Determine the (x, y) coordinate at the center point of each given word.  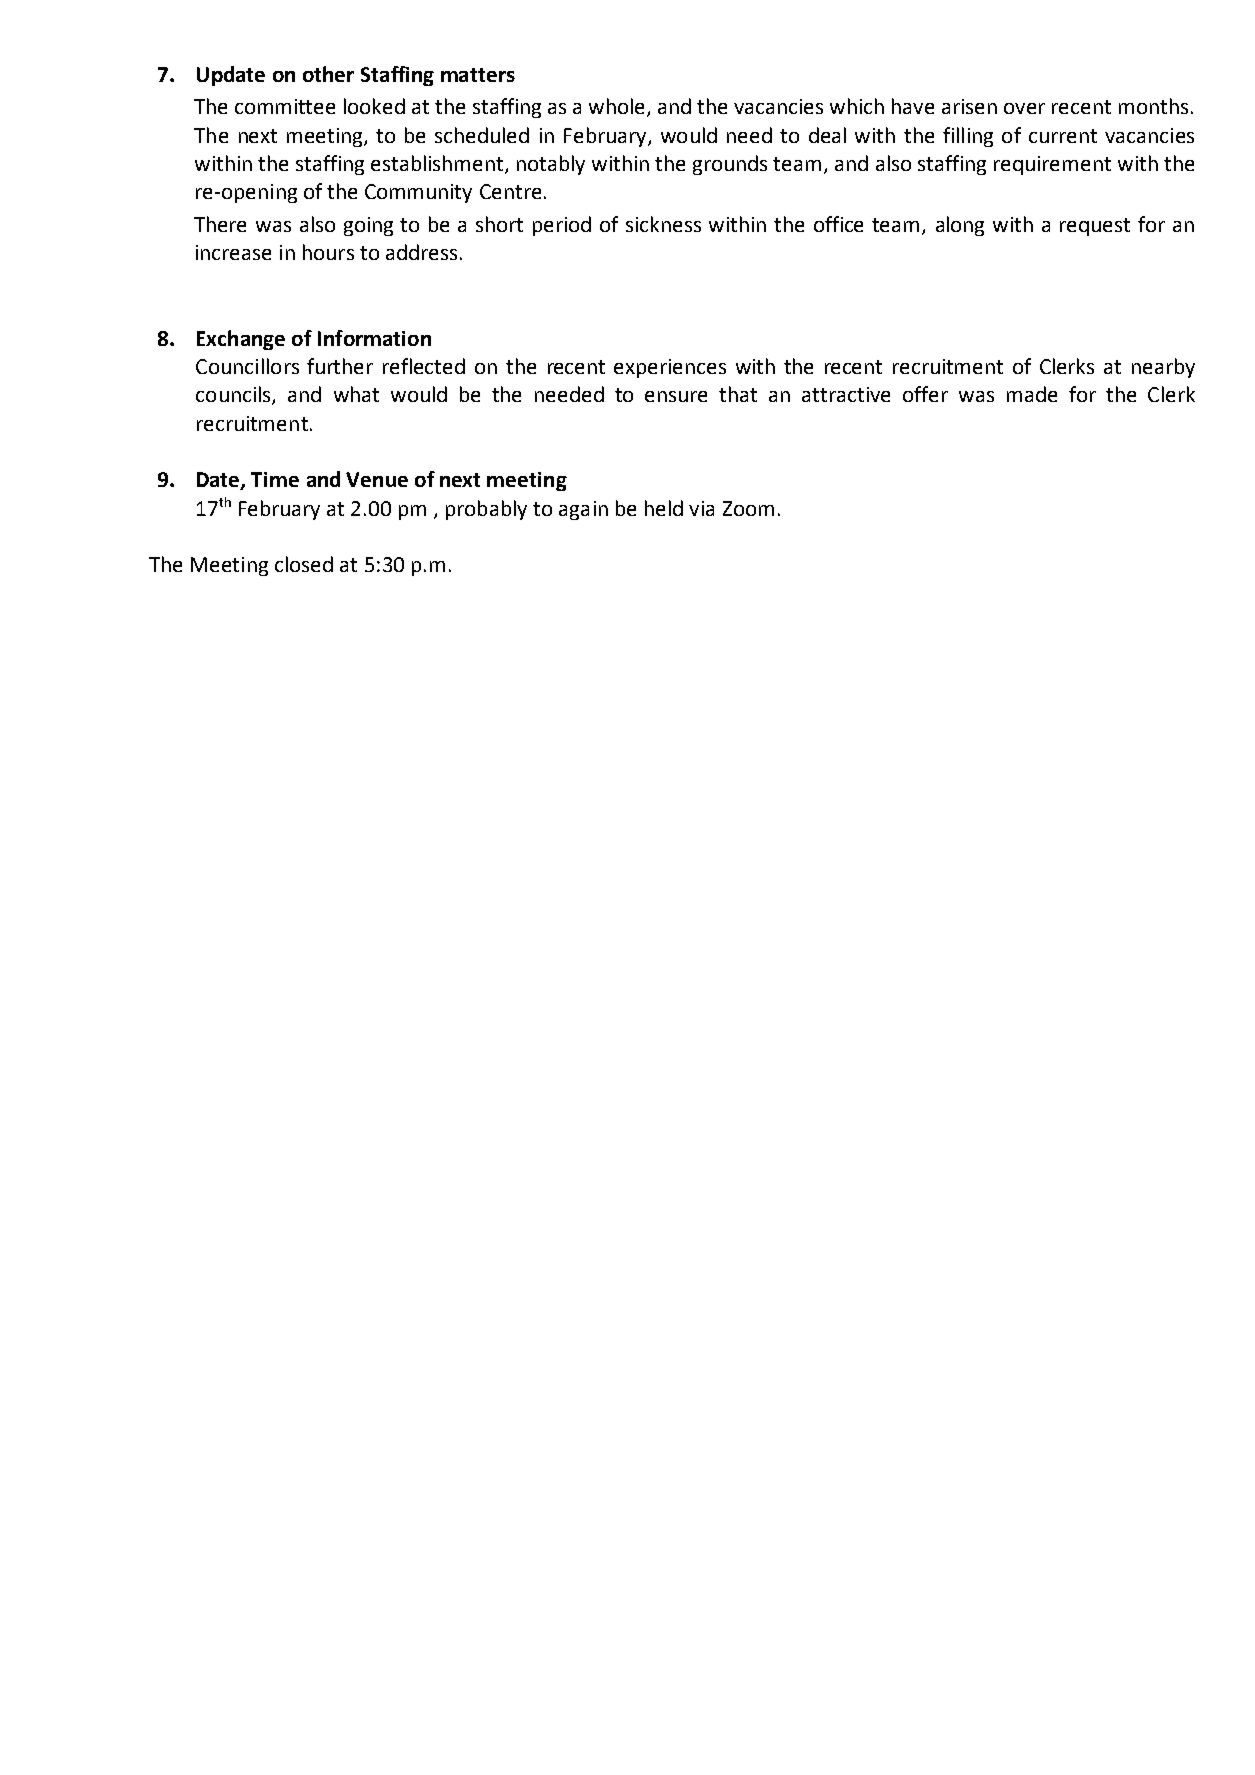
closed (304, 564)
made (1032, 394)
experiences (670, 368)
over (1024, 108)
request (1095, 227)
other (328, 74)
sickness (663, 224)
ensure (676, 396)
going (368, 226)
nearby (1163, 368)
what (356, 394)
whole (618, 107)
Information (374, 338)
